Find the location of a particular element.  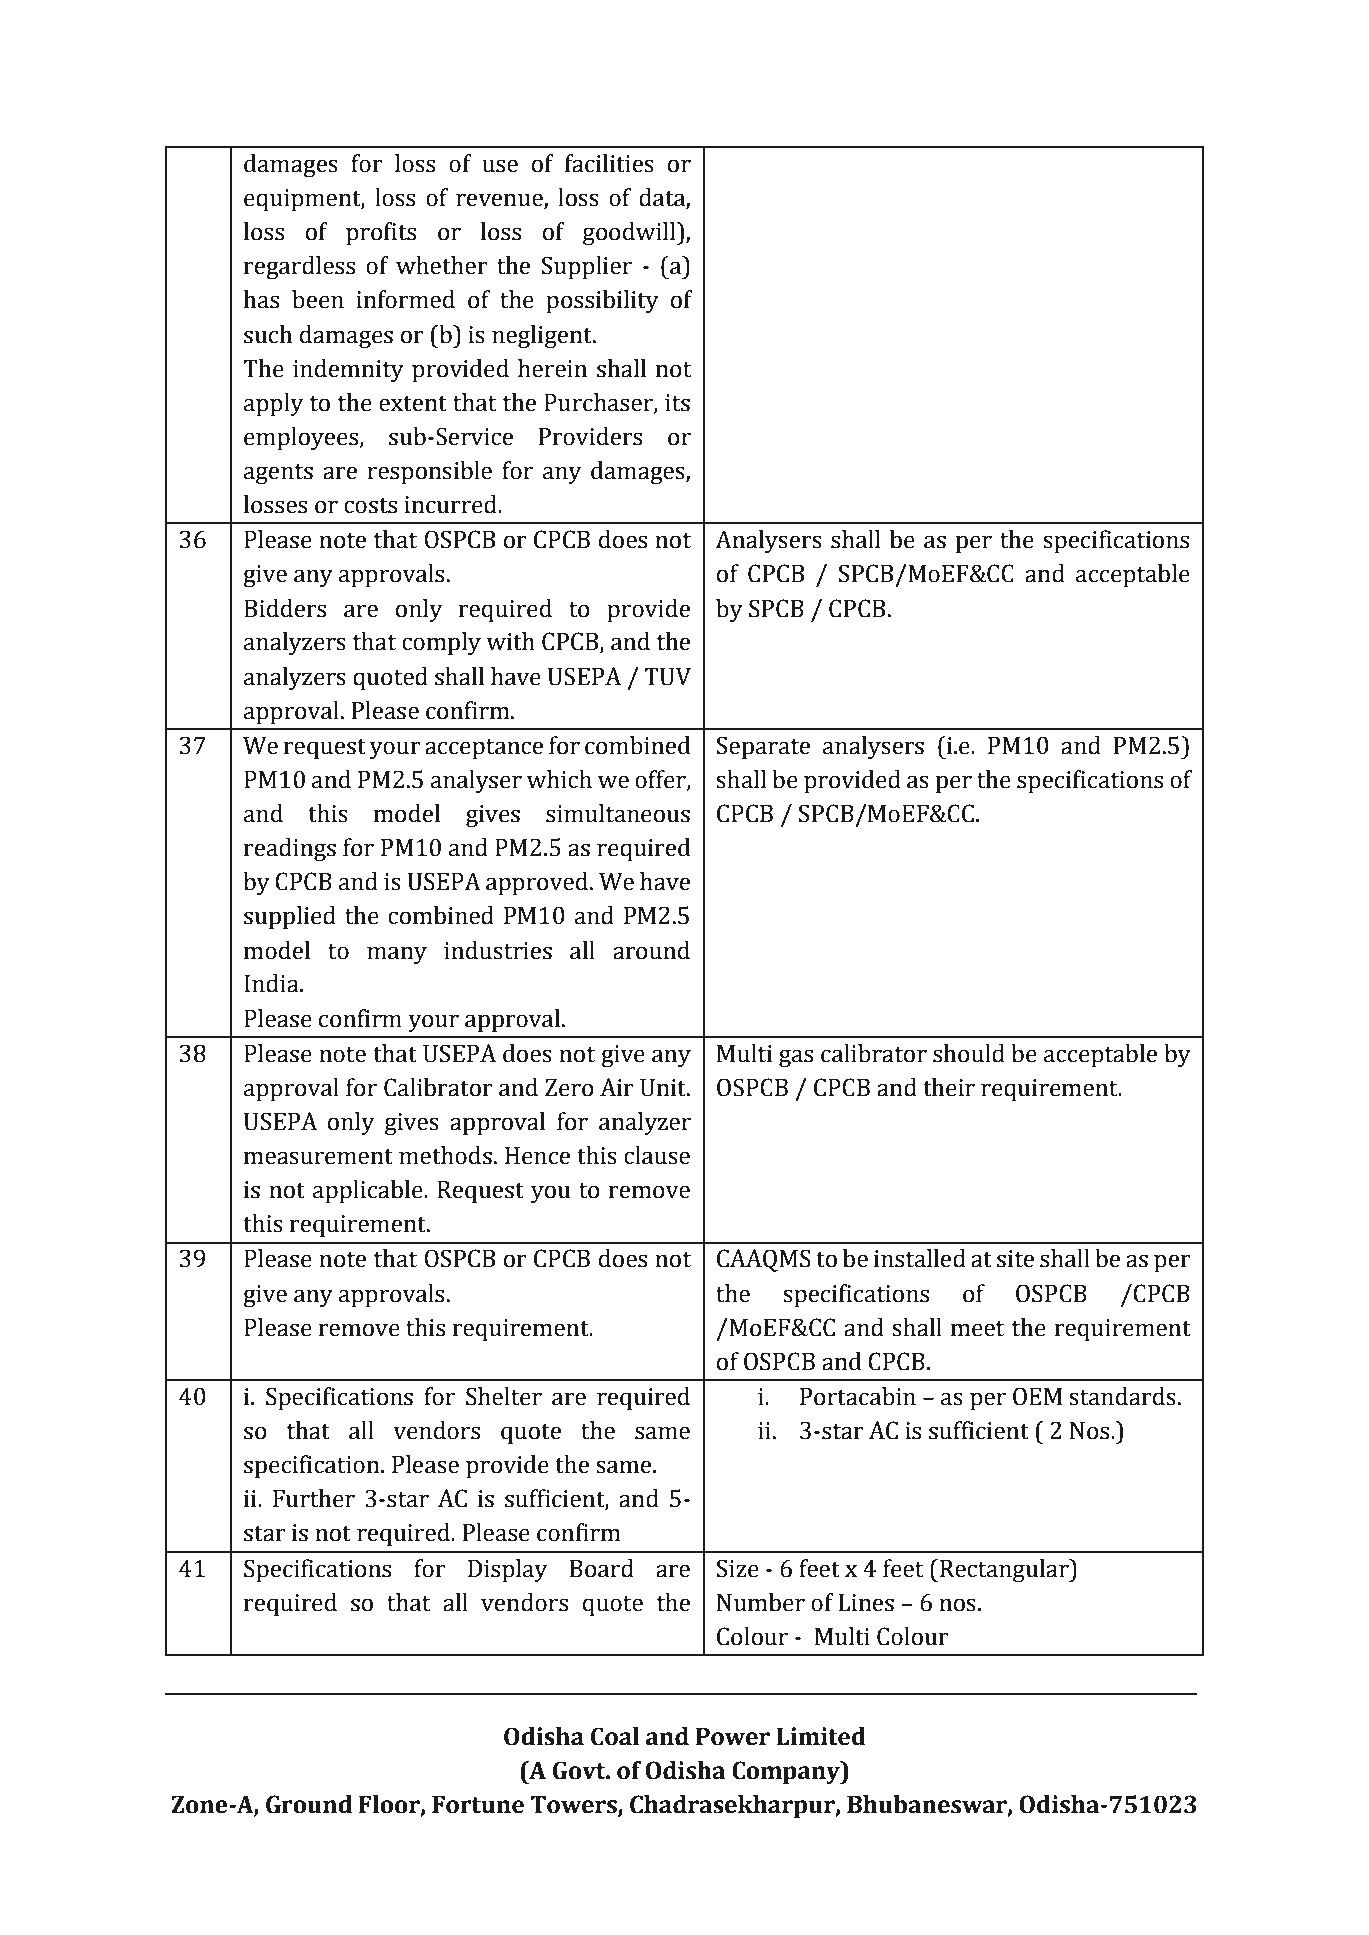

Ground is located at coordinates (309, 1804).
